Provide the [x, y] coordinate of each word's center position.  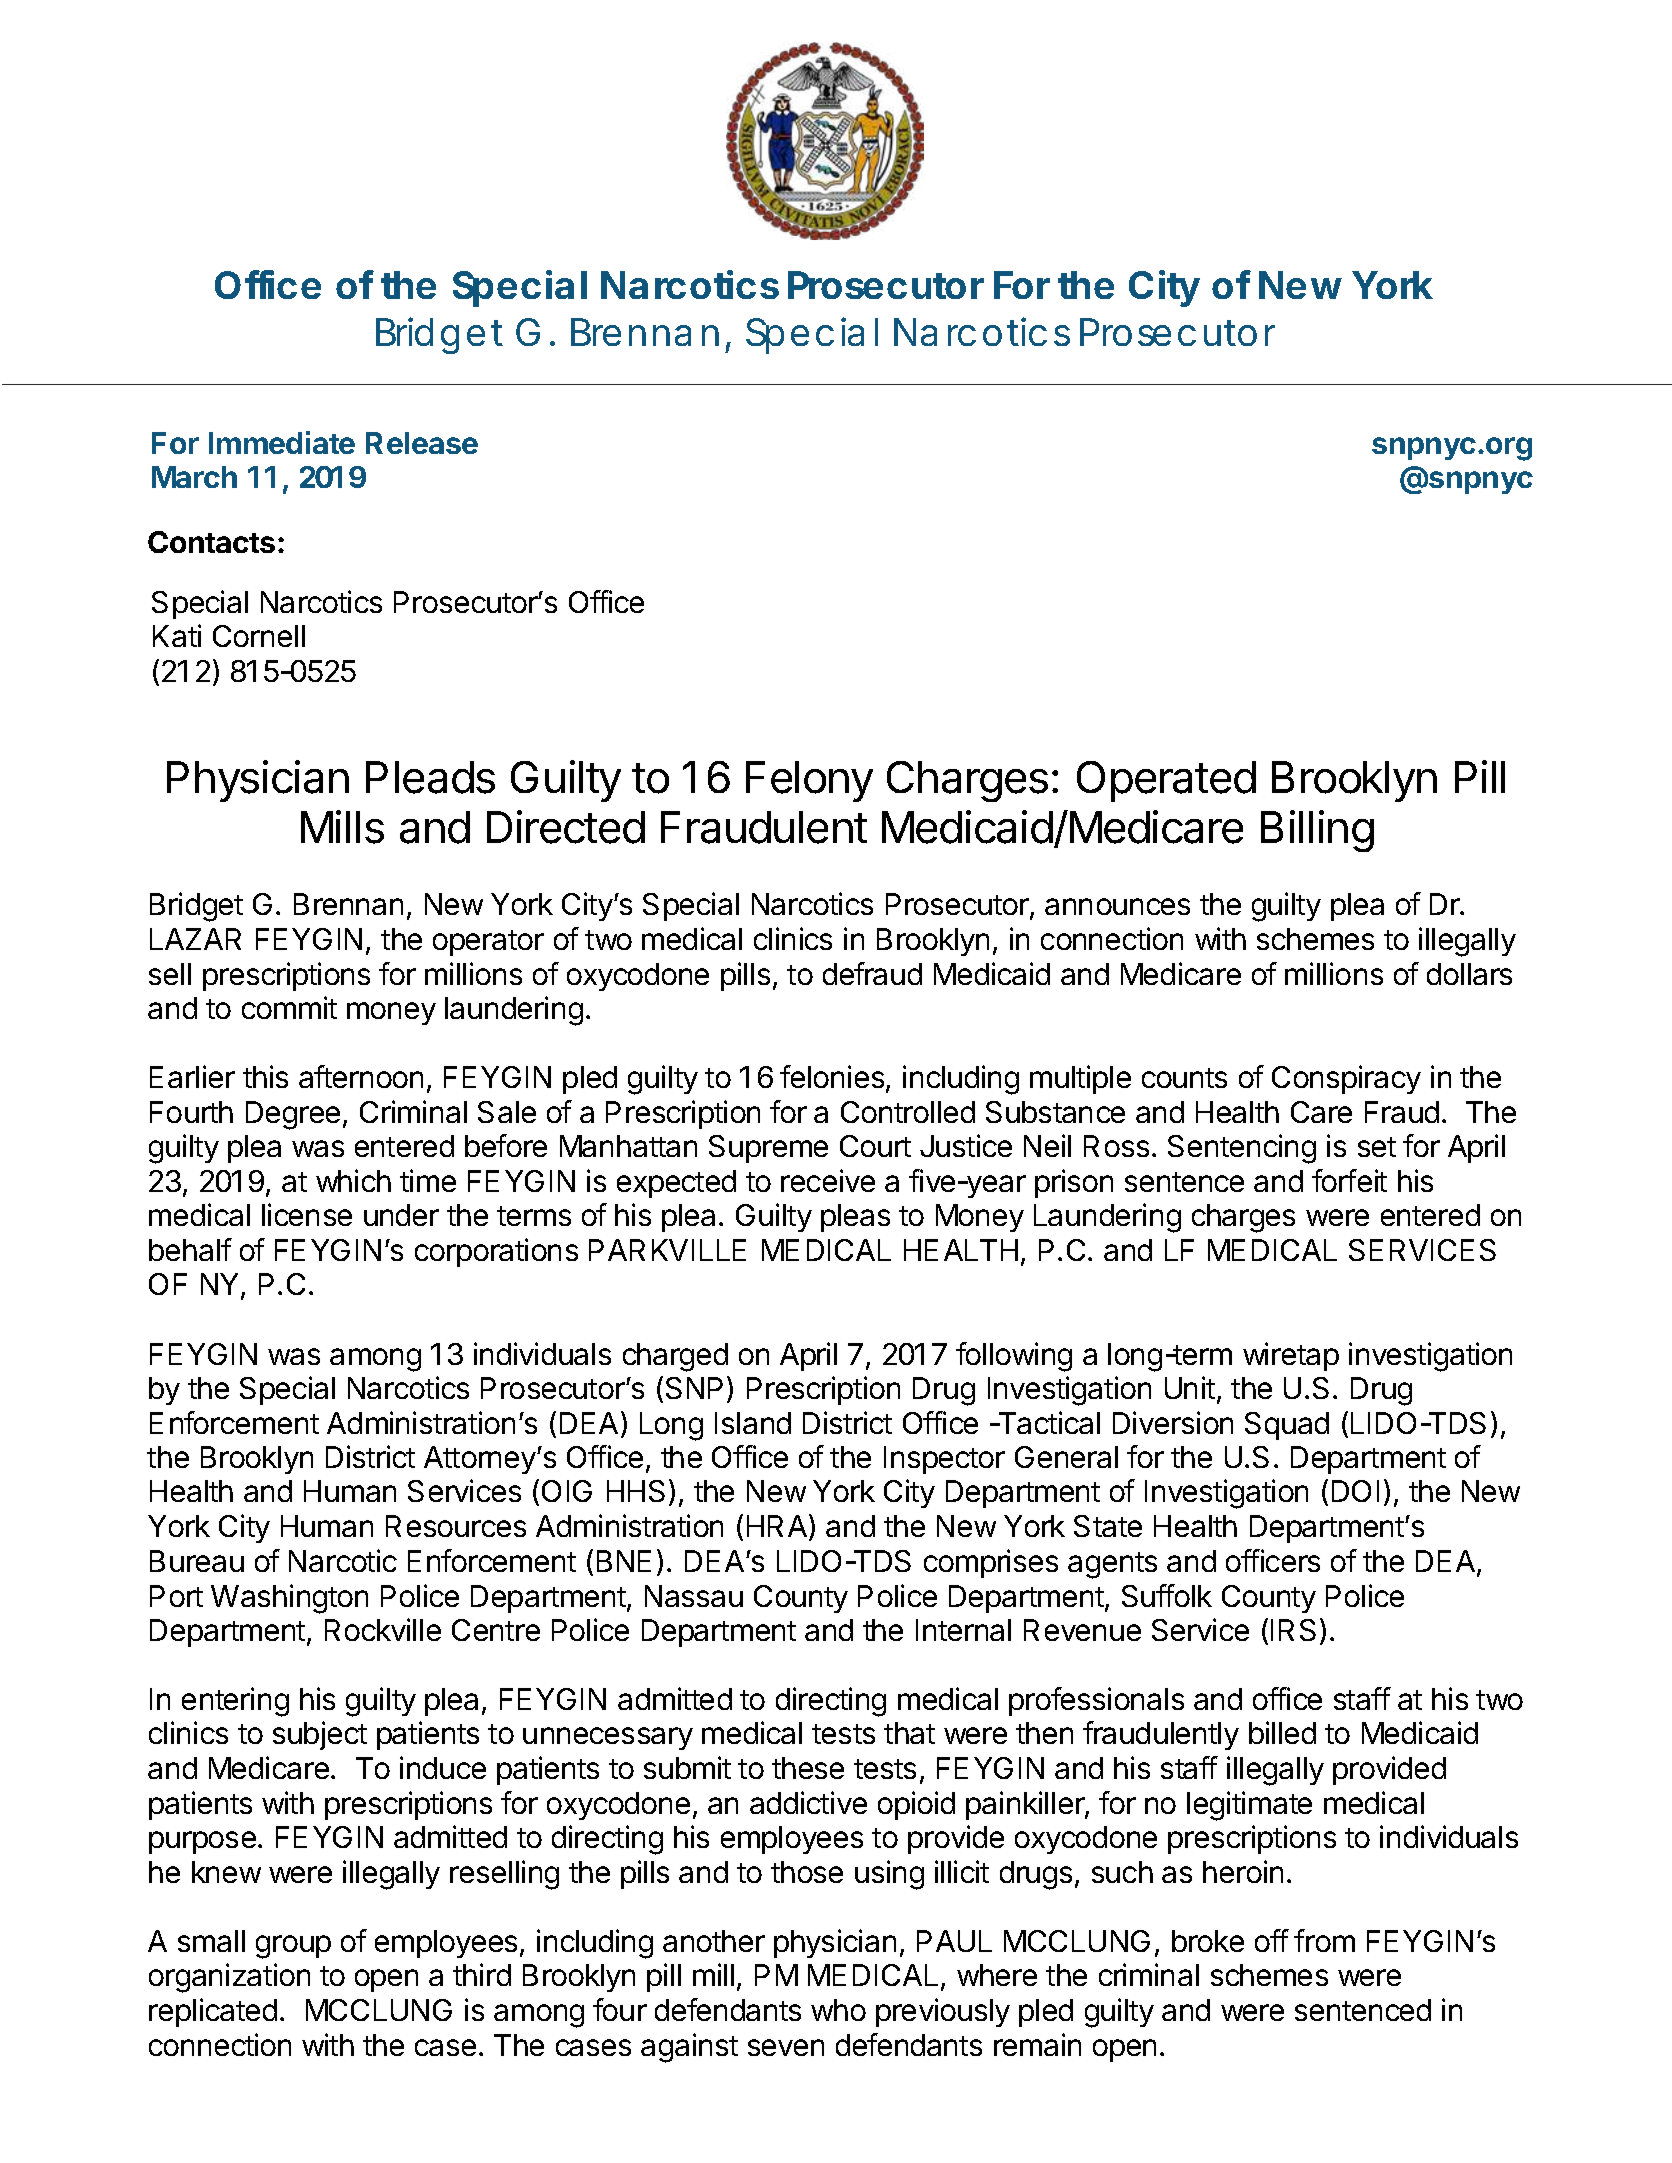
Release [422, 443]
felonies [833, 1078]
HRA [778, 1527]
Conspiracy [1346, 1079]
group [293, 1947]
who [838, 2010]
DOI [1355, 1491]
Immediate [282, 442]
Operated [1166, 781]
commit [289, 1007]
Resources [456, 1526]
